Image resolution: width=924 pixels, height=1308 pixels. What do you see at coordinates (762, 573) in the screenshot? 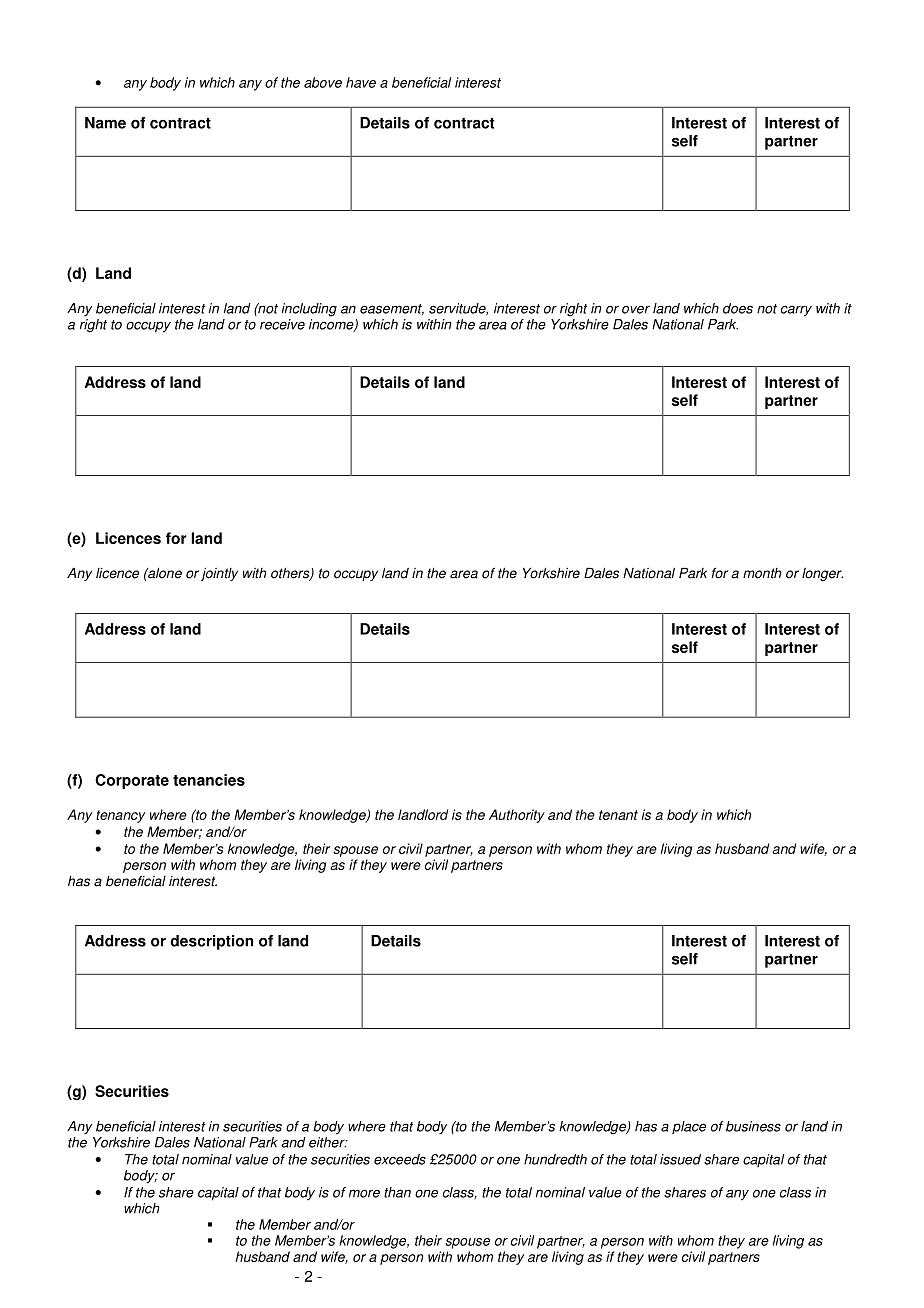
I see `month` at bounding box center [762, 573].
